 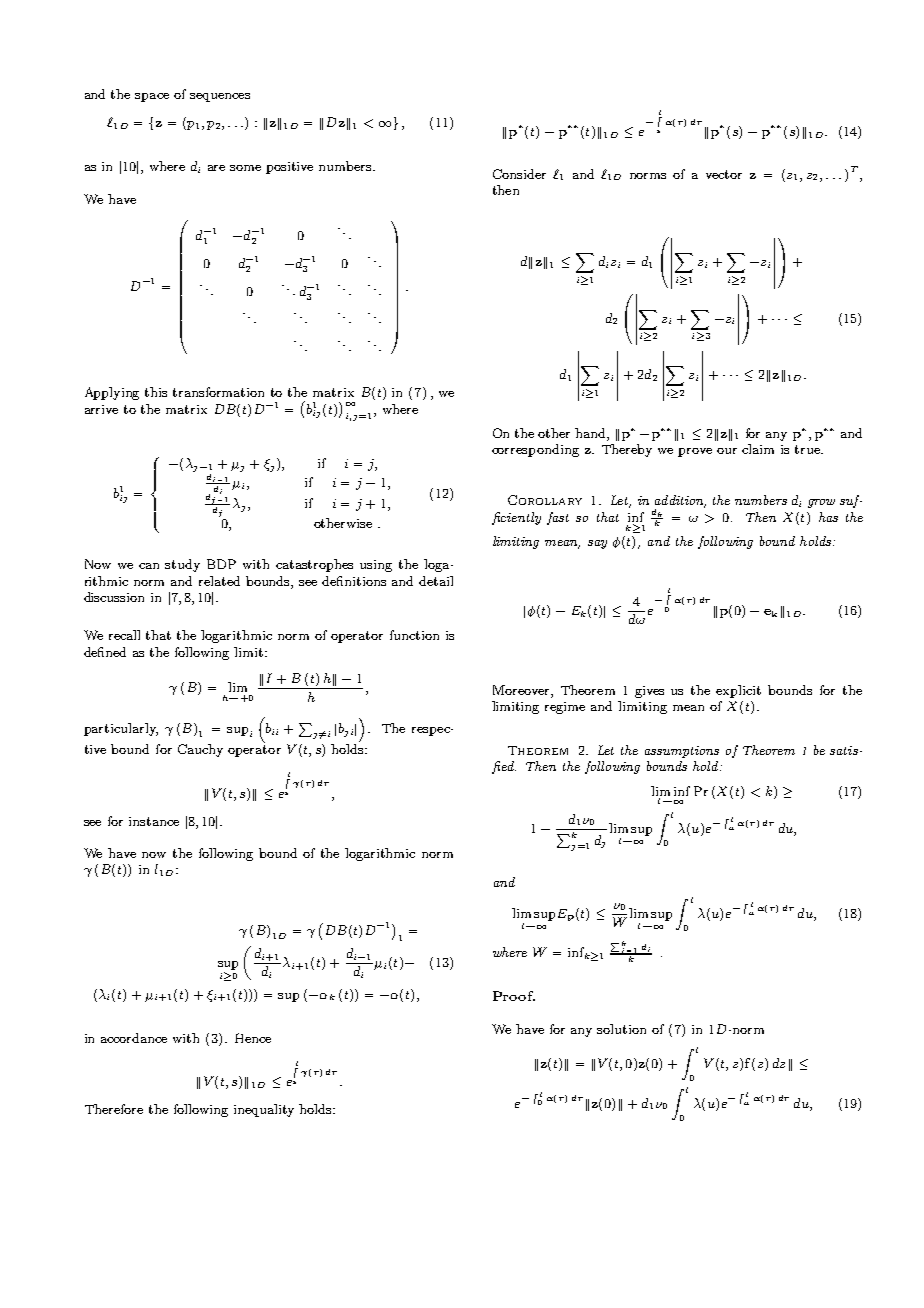 I want to click on vector, so click(x=724, y=174).
